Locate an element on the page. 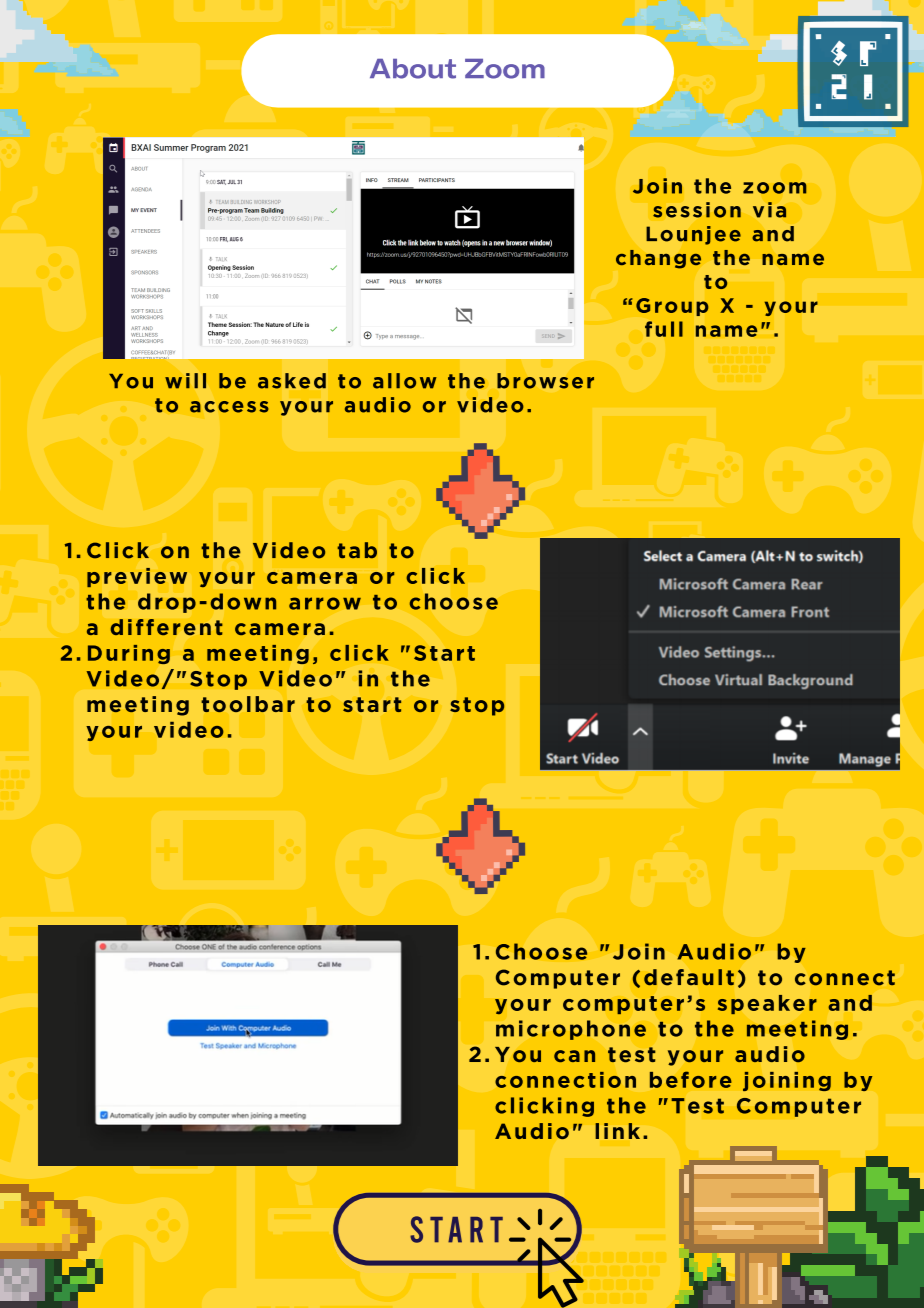 The image size is (924, 1308). can is located at coordinates (574, 1056).
